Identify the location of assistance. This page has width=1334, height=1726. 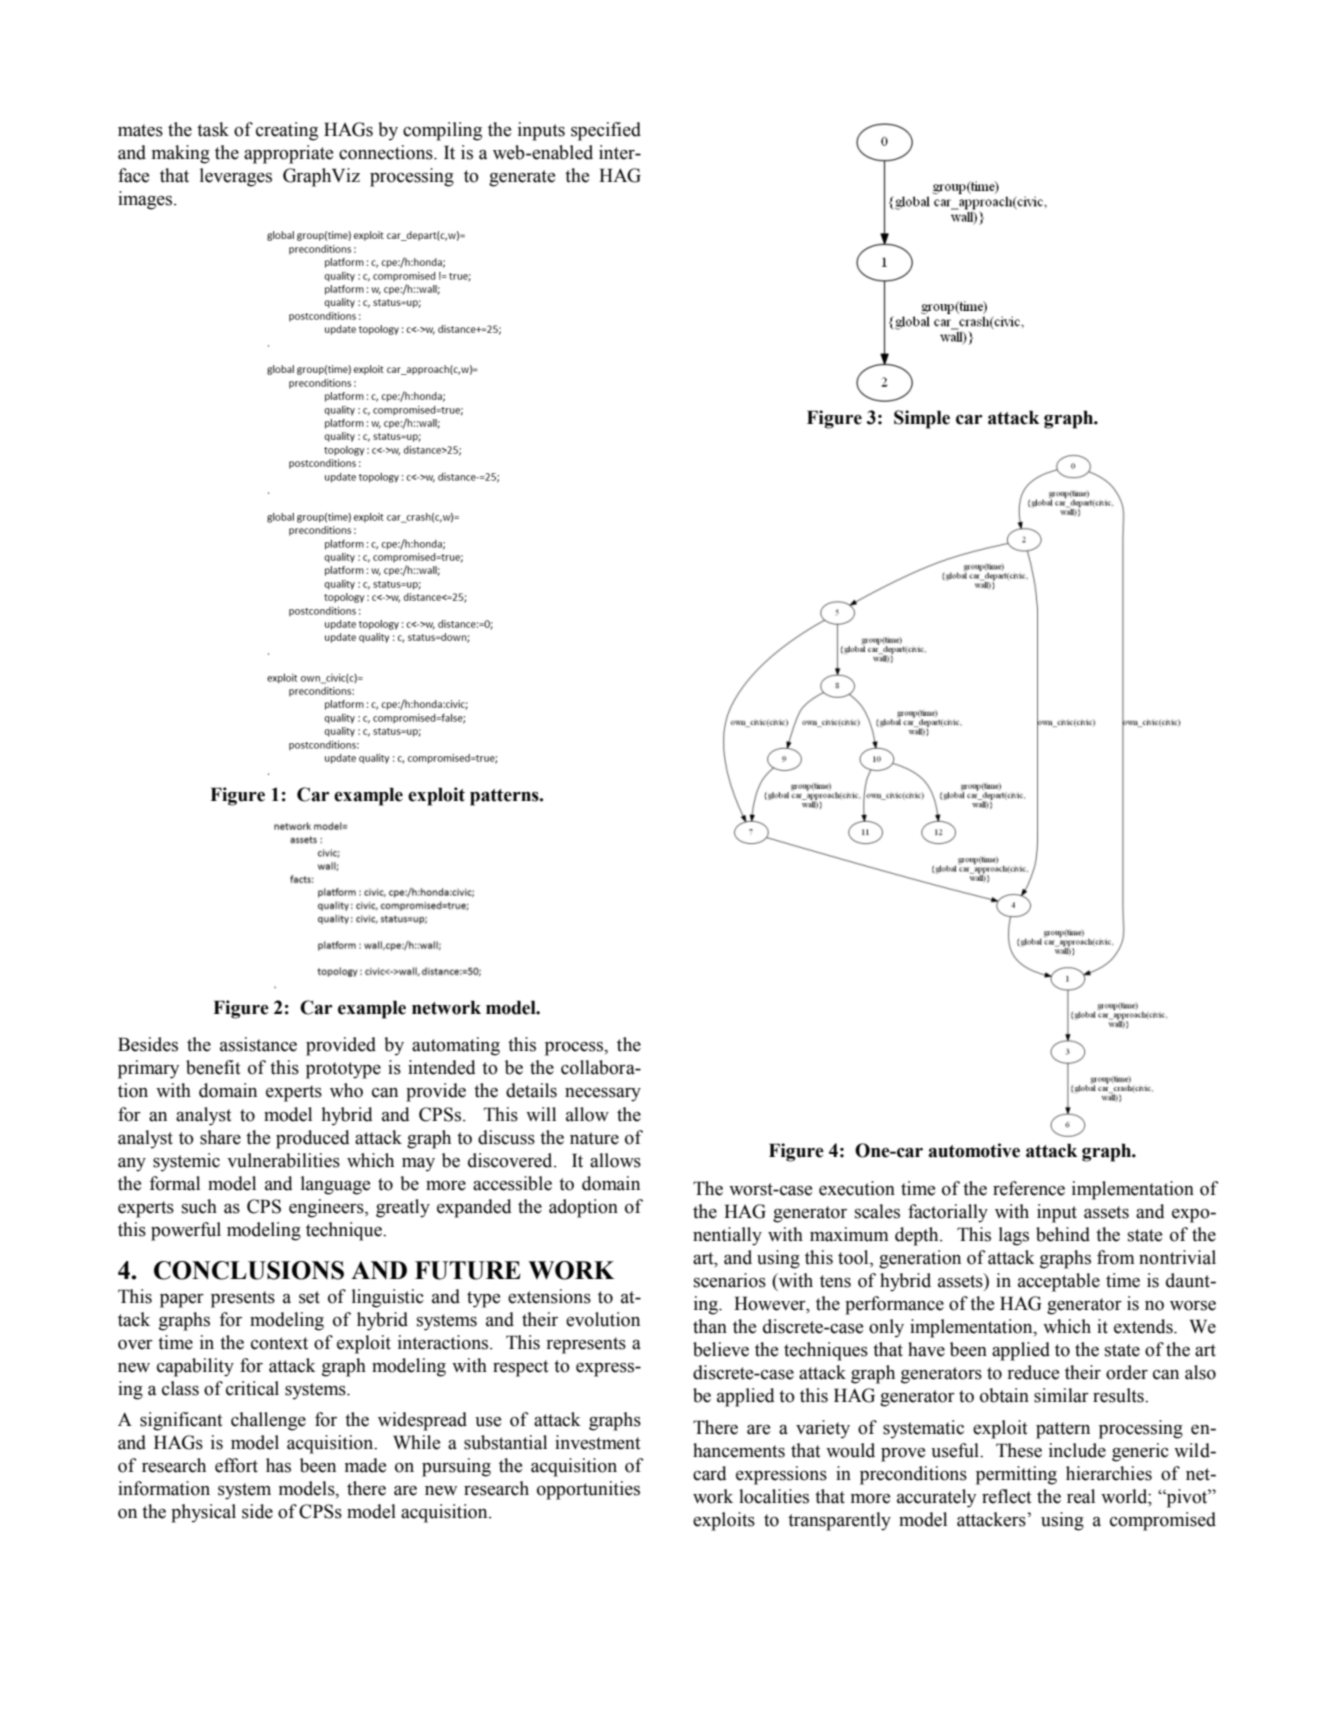
(258, 1044).
